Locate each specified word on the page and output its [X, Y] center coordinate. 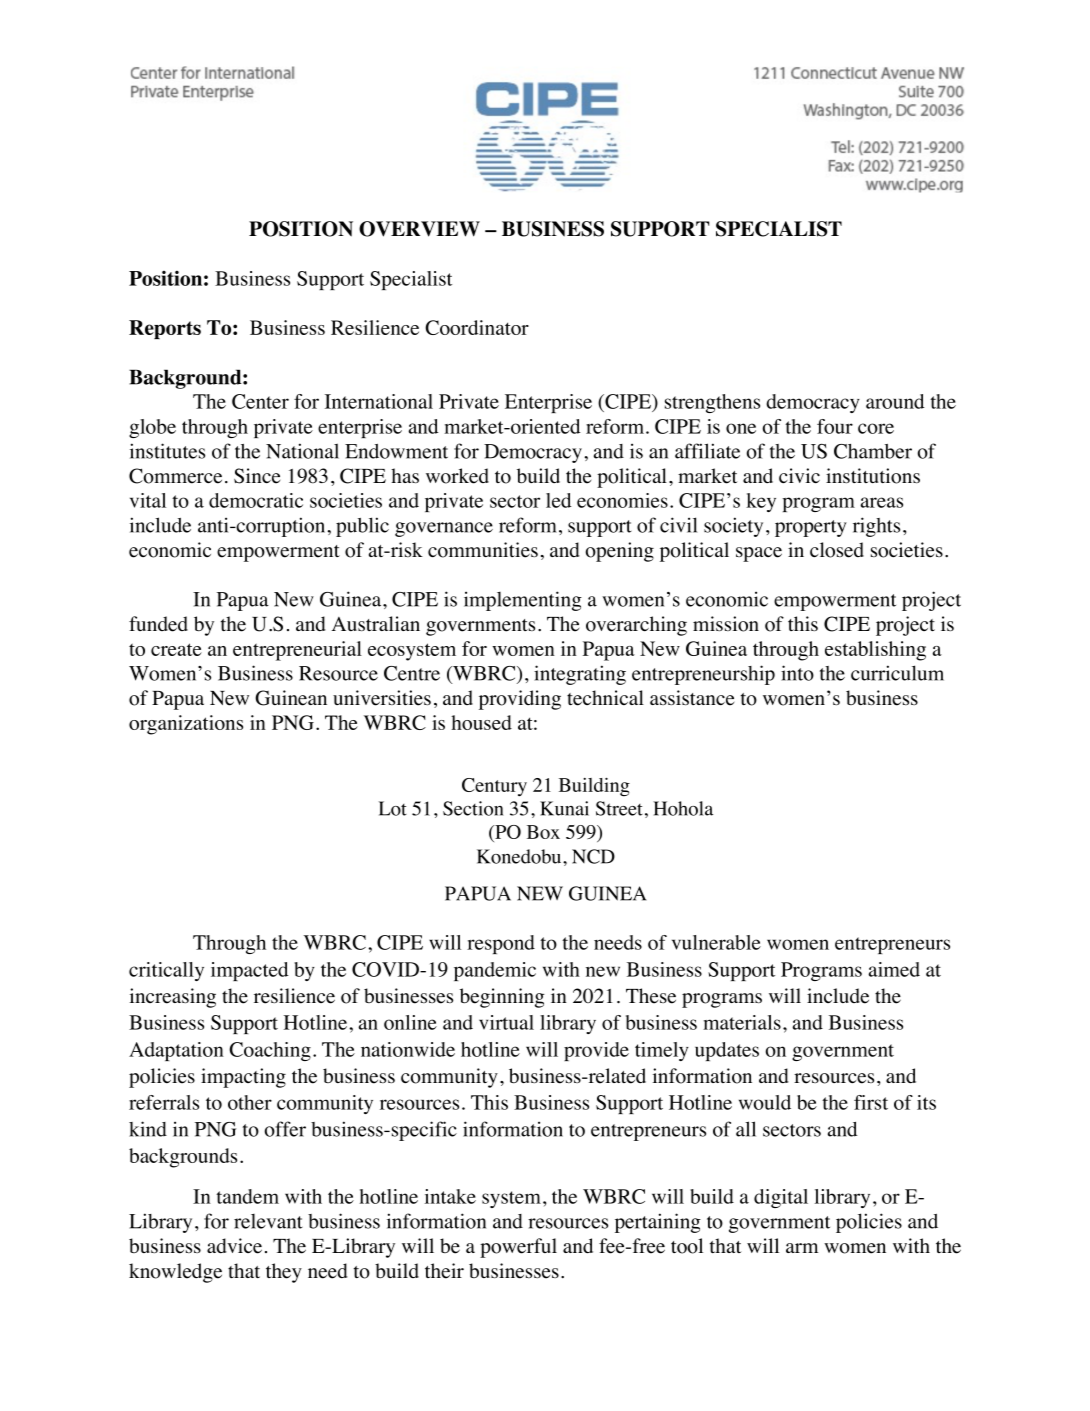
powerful [518, 1248]
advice [234, 1246]
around [895, 401]
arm [802, 1248]
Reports [165, 329]
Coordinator [477, 327]
